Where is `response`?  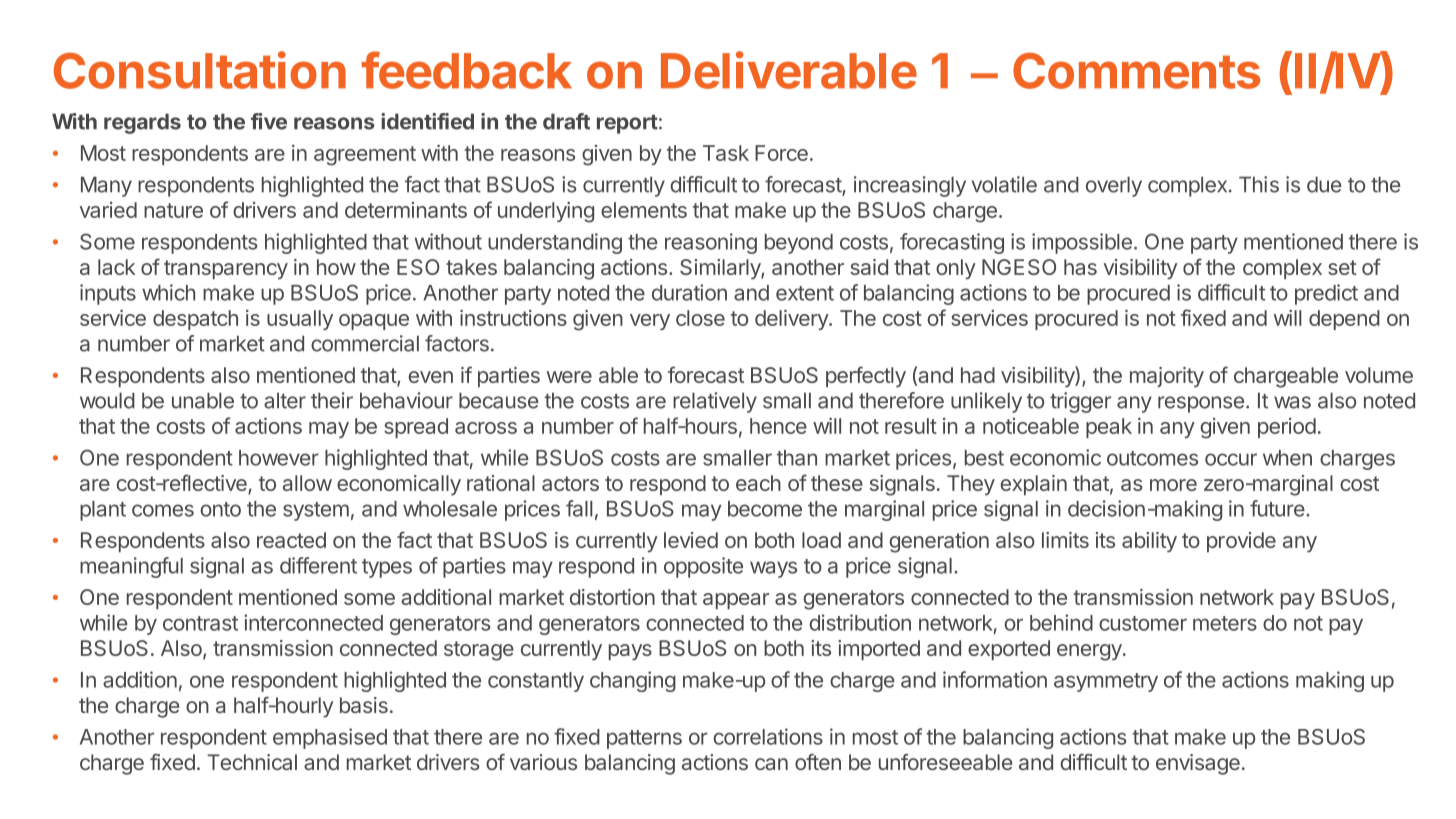
response is located at coordinates (1201, 404).
